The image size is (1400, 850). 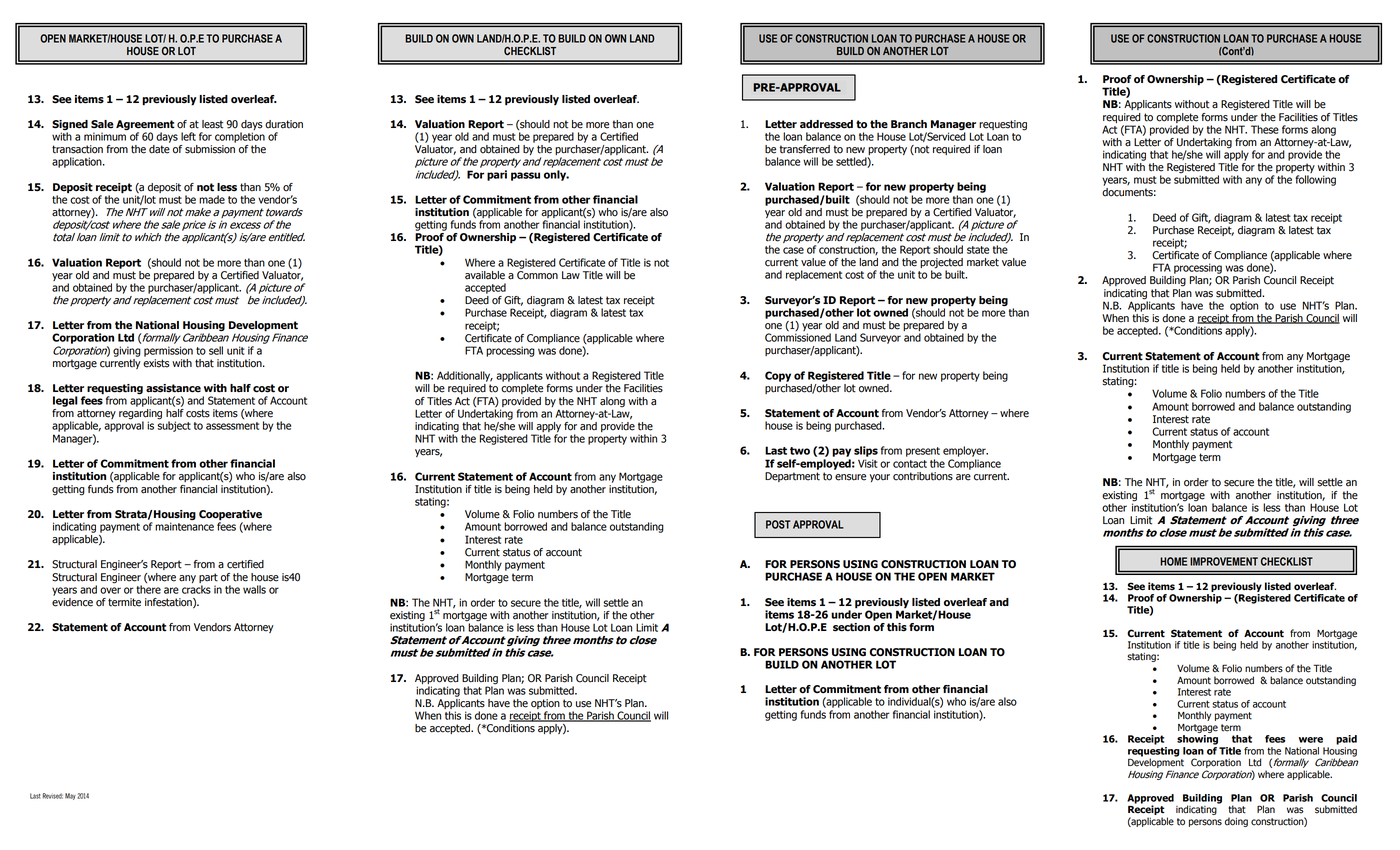 I want to click on submission, so click(x=210, y=149).
